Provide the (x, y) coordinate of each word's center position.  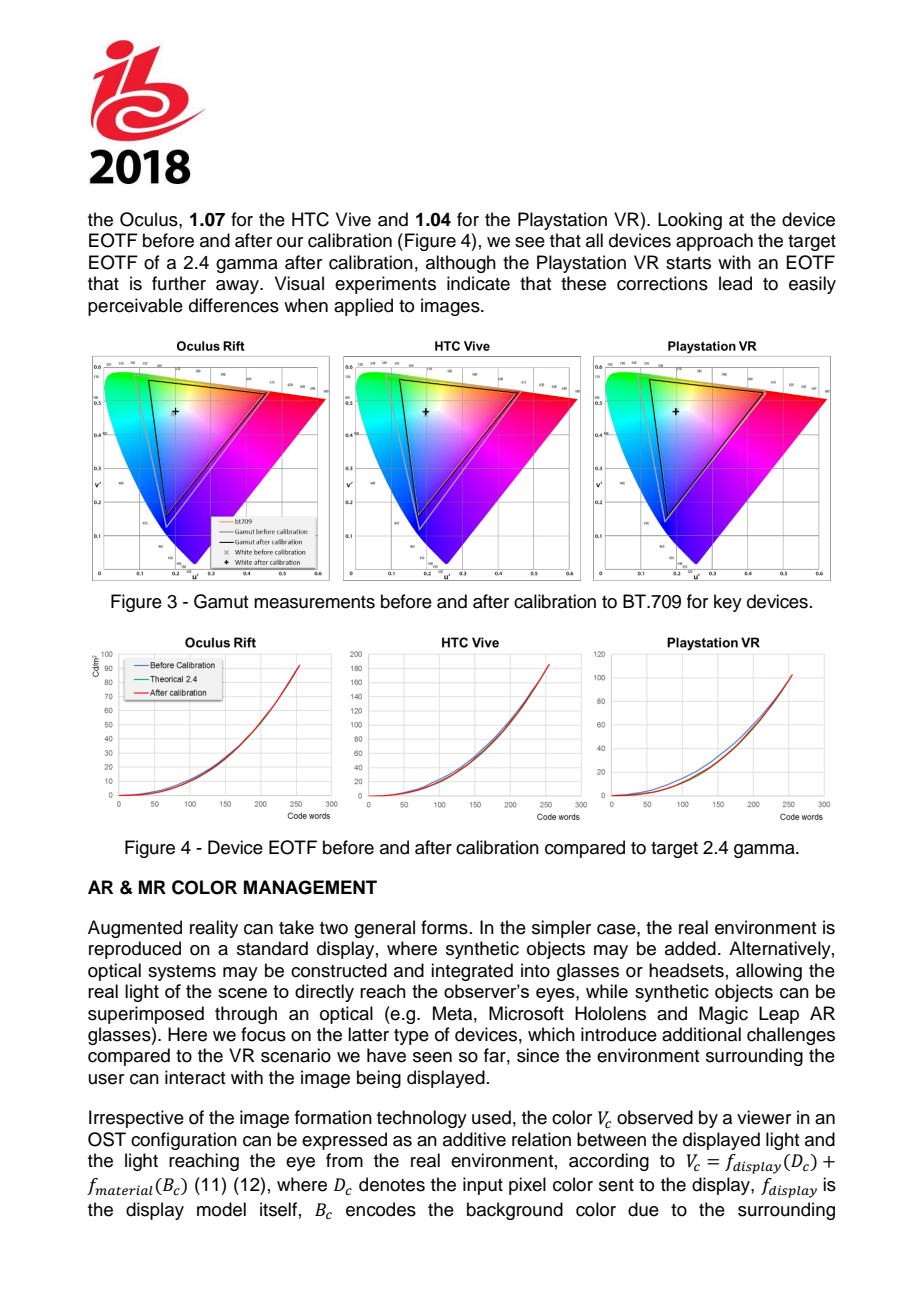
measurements (314, 602)
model (221, 1209)
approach (714, 242)
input (483, 1186)
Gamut (221, 601)
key (728, 603)
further (179, 283)
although (461, 264)
